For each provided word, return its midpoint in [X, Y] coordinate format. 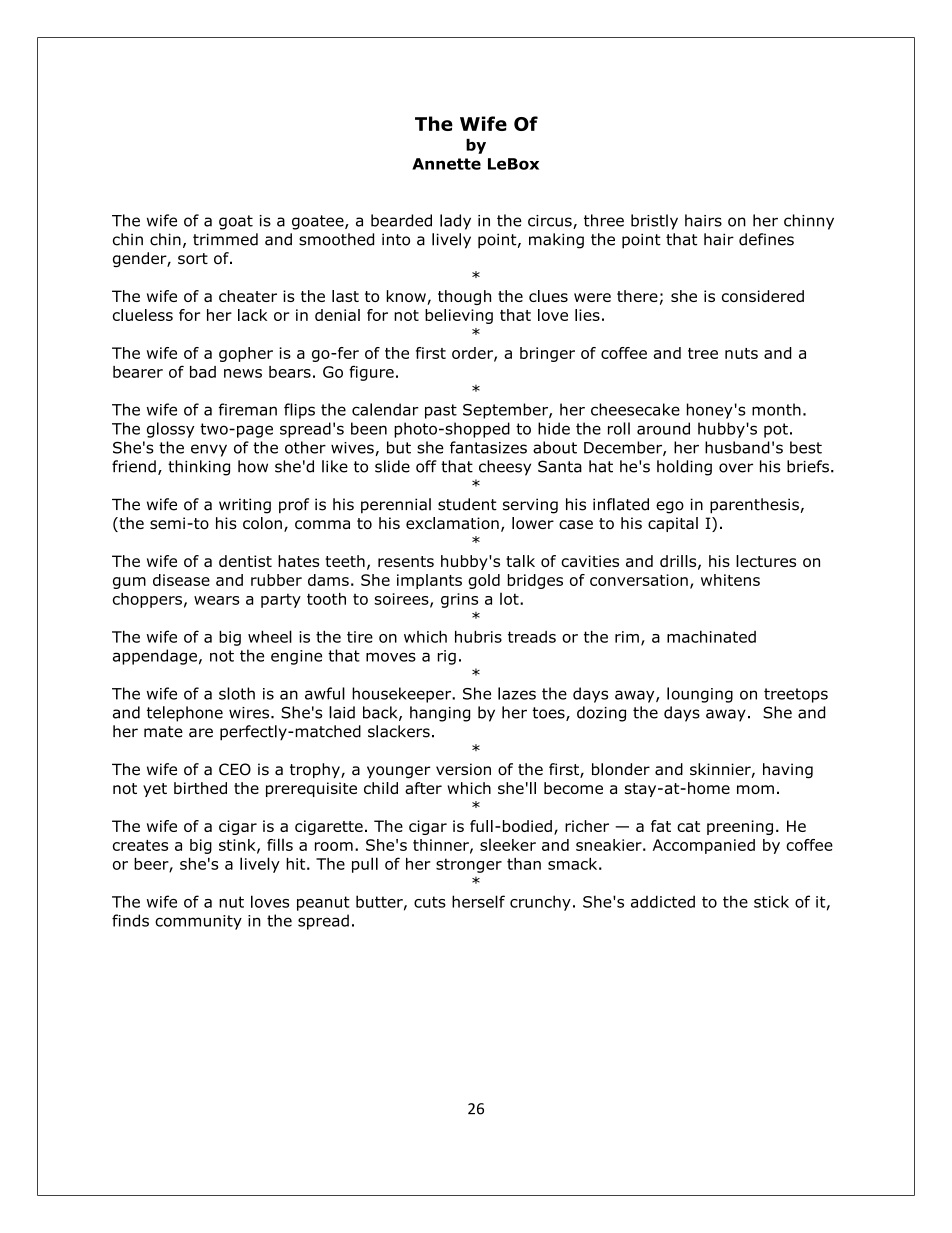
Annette [446, 164]
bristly [654, 222]
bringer [547, 354]
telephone [185, 714]
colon [262, 523]
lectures [766, 561]
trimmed [225, 239]
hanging [440, 714]
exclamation [452, 523]
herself [478, 901]
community [198, 922]
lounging [700, 695]
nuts [741, 353]
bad [203, 372]
